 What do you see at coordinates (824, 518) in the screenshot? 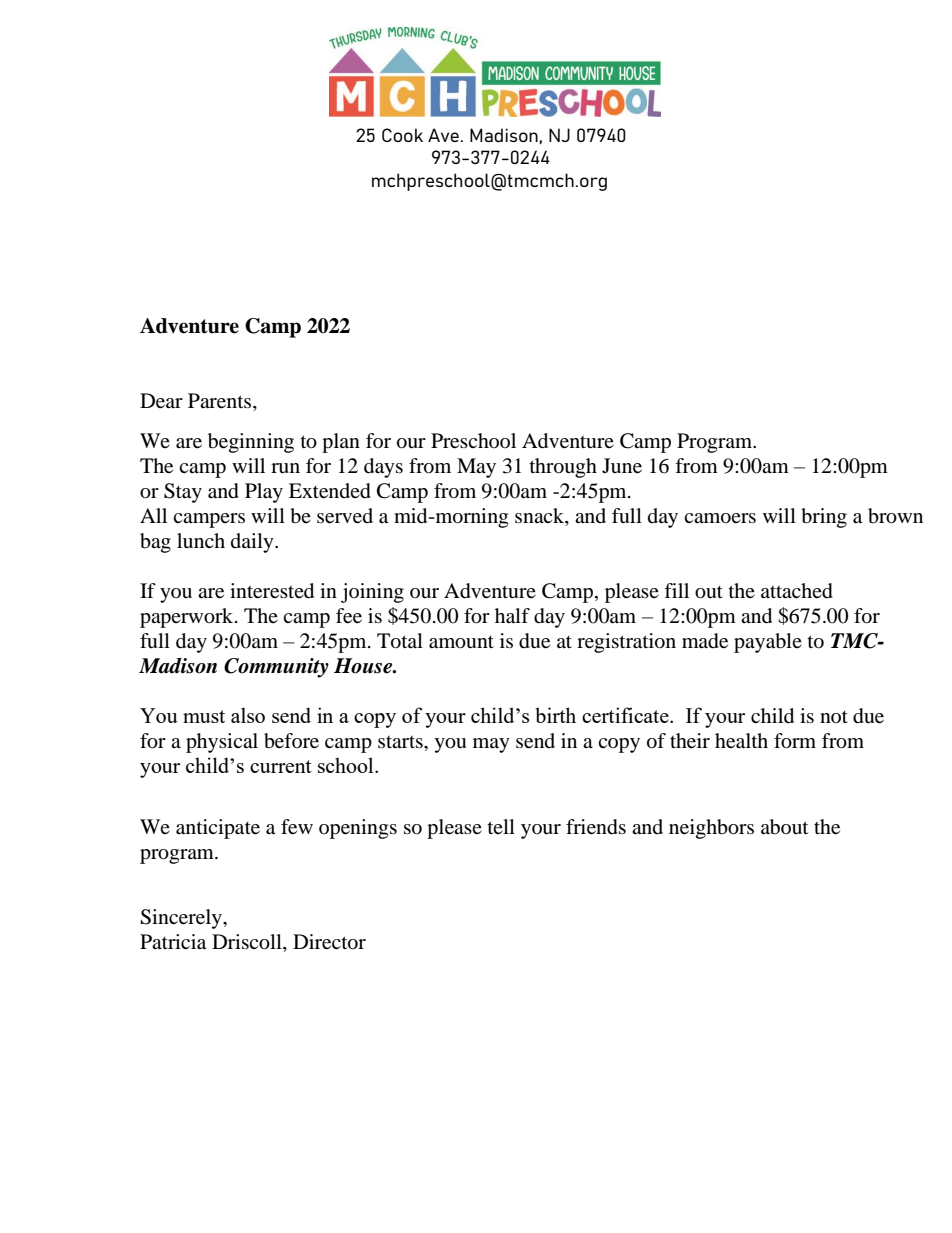
I see `bring` at bounding box center [824, 518].
